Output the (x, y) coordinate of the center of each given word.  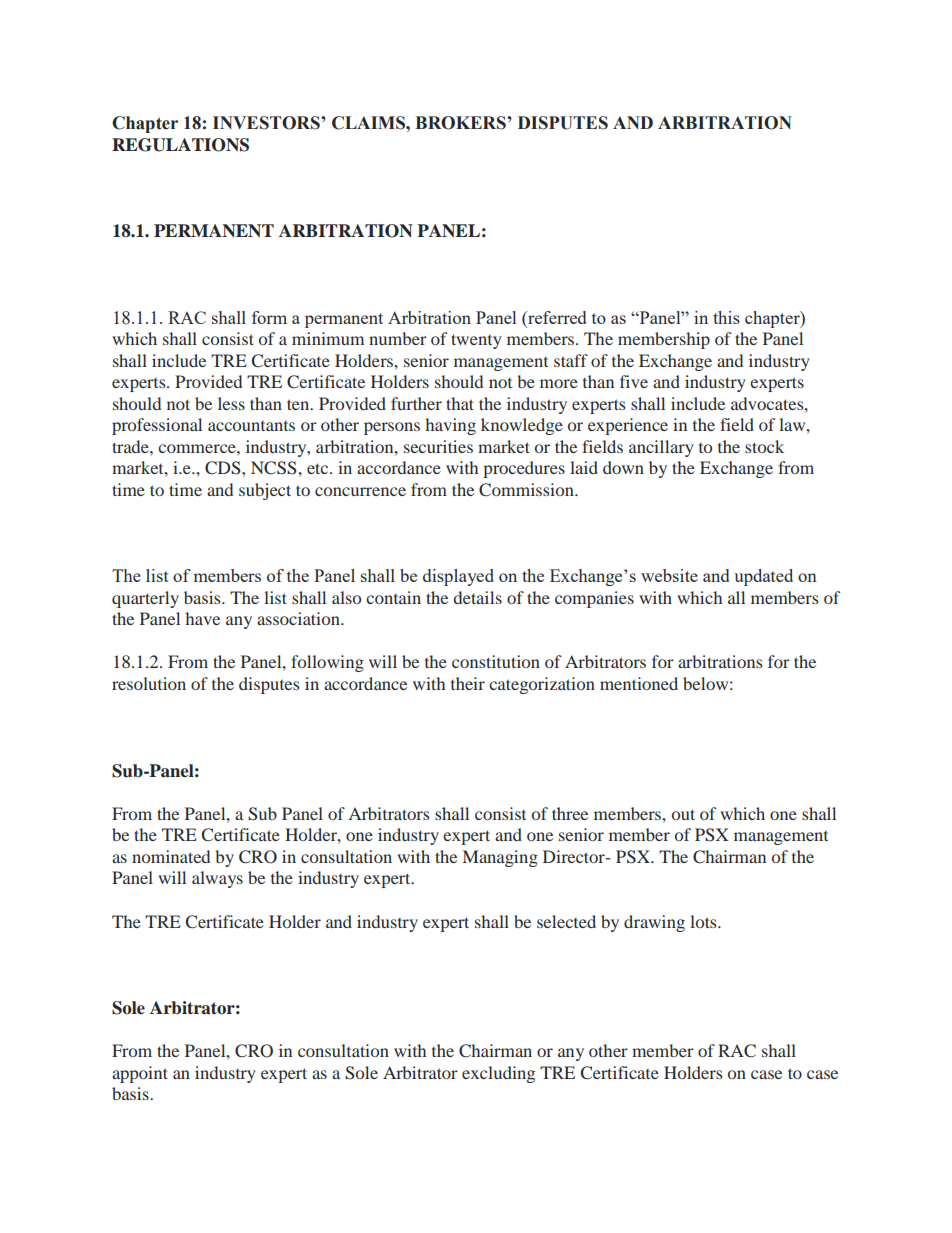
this (726, 317)
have (202, 618)
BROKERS (462, 123)
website (669, 575)
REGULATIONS (180, 145)
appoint (140, 1074)
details (478, 597)
